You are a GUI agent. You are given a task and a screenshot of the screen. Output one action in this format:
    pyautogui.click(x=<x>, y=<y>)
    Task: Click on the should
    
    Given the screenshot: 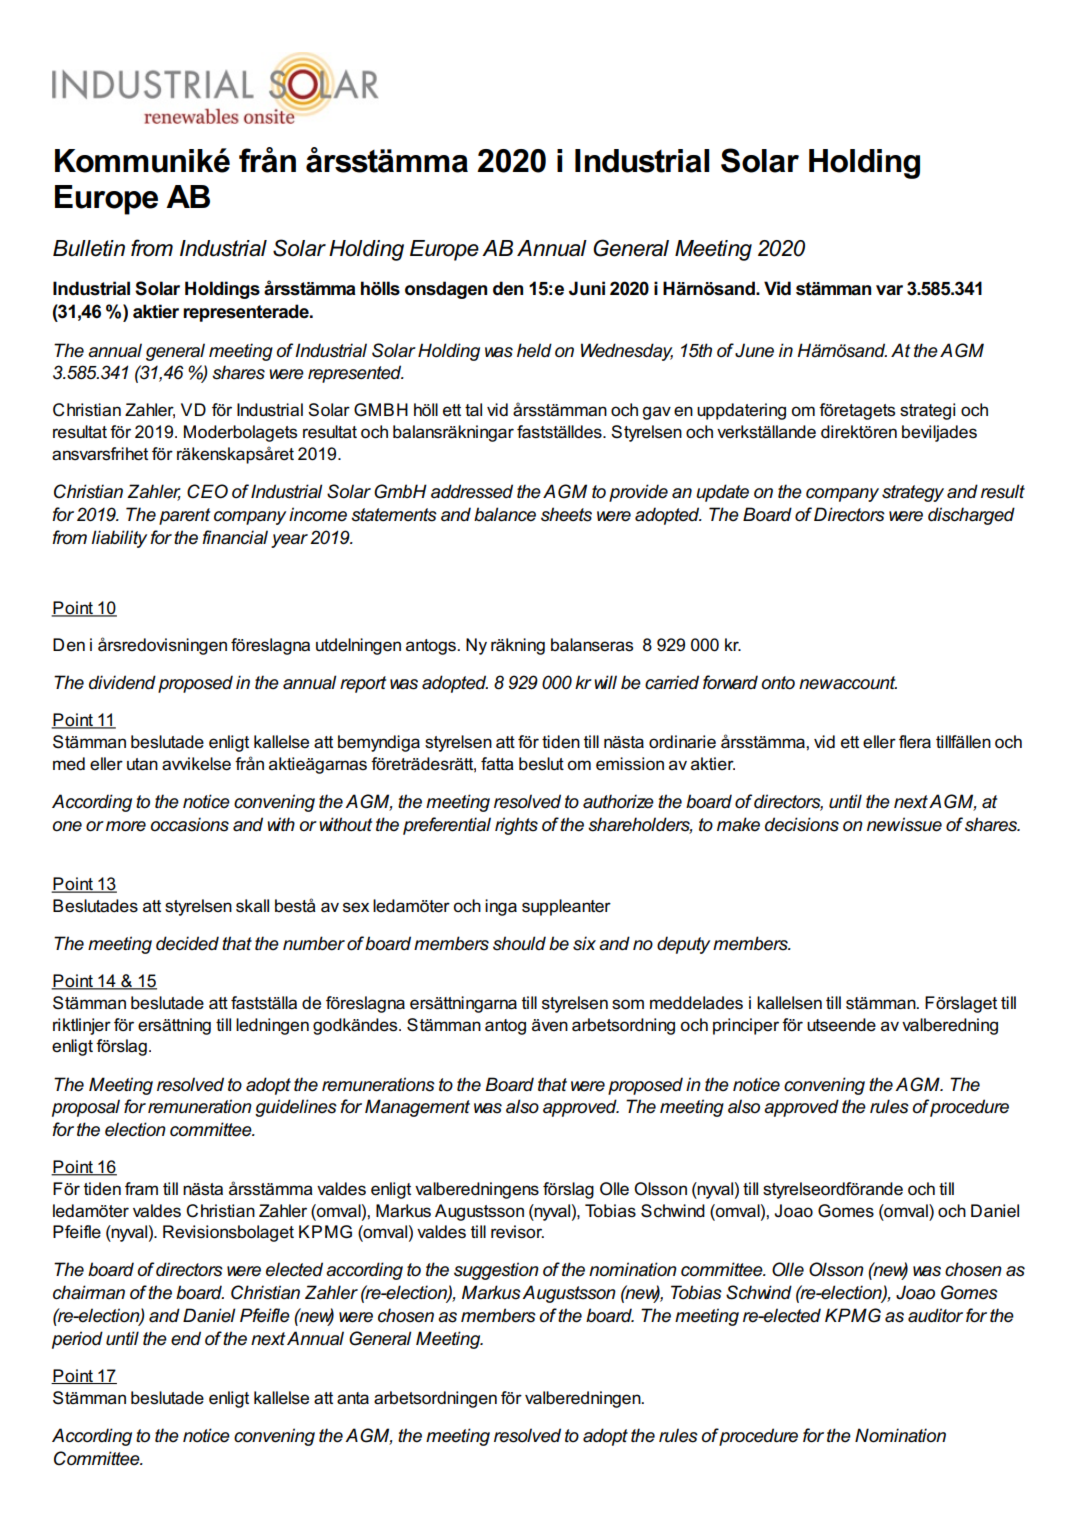 What is the action you would take?
    pyautogui.click(x=519, y=943)
